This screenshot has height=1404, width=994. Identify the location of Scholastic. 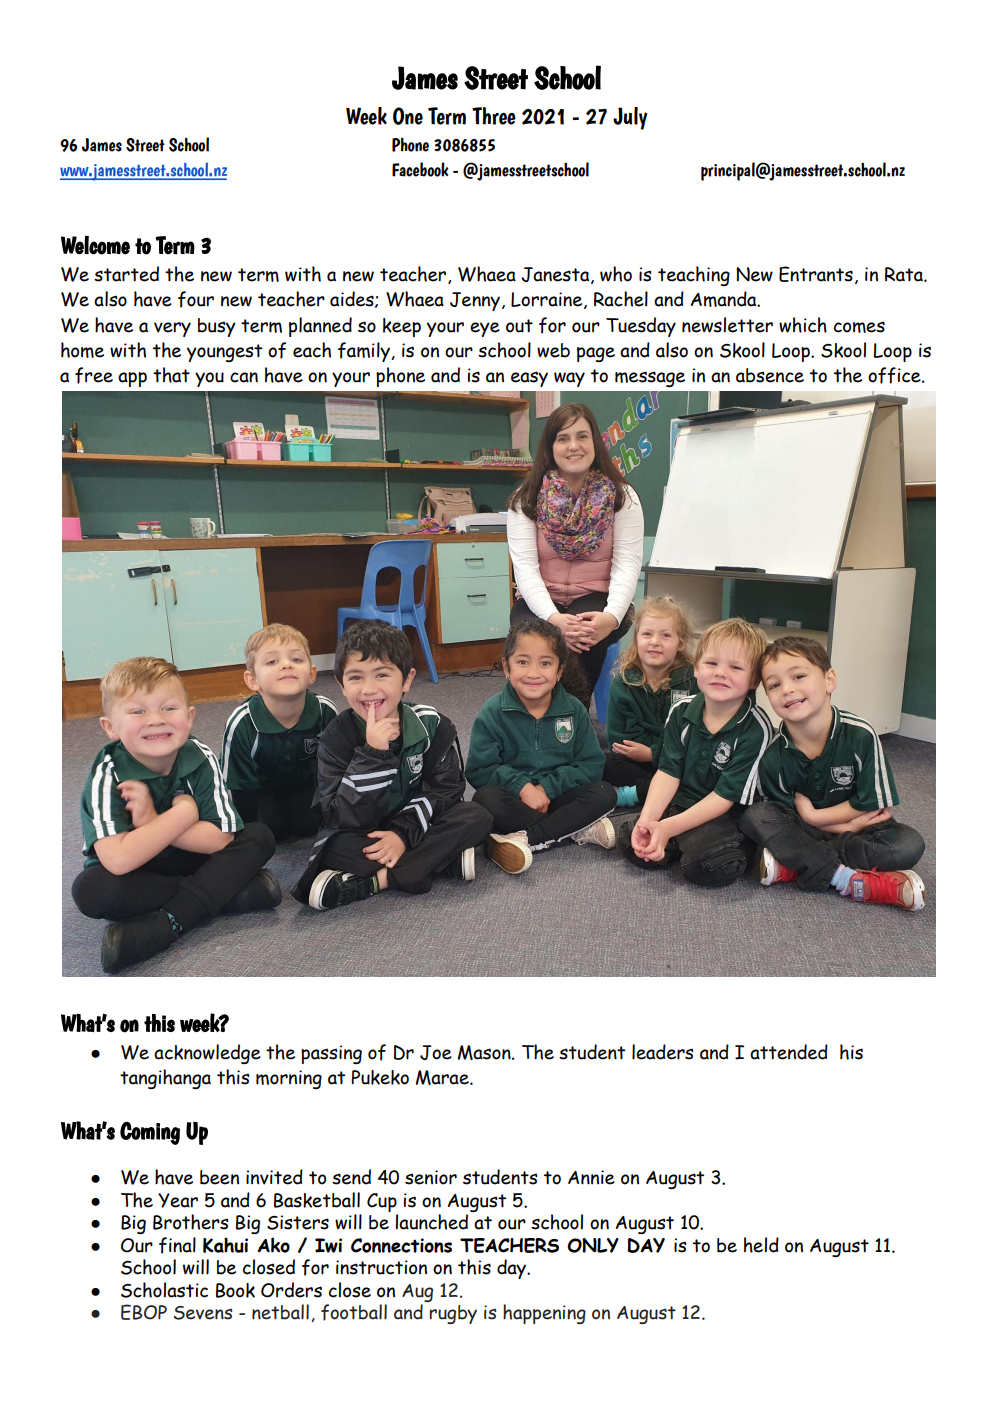
(164, 1290).
